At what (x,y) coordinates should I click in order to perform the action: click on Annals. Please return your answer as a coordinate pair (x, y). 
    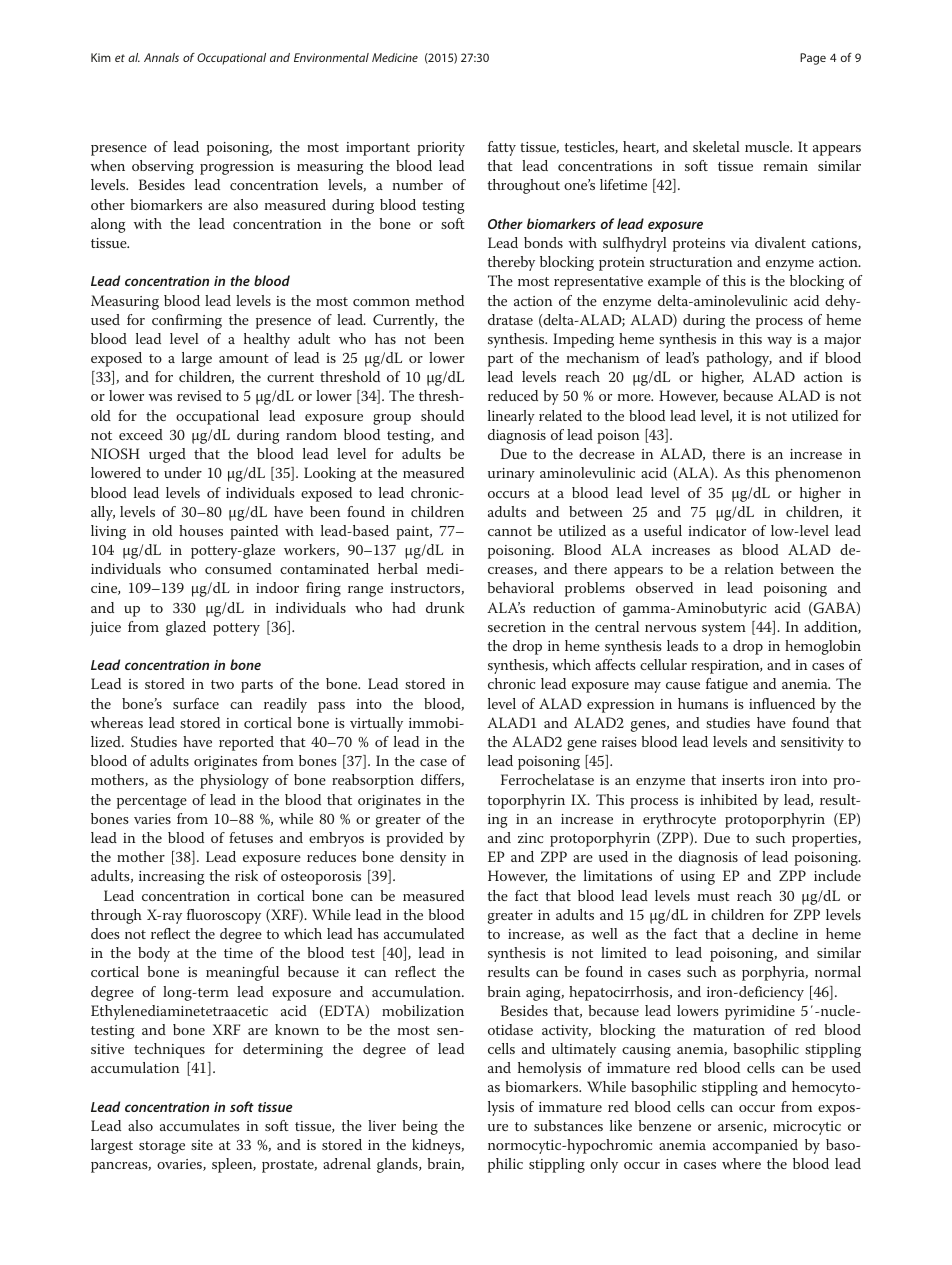
    Looking at the image, I should click on (161, 57).
